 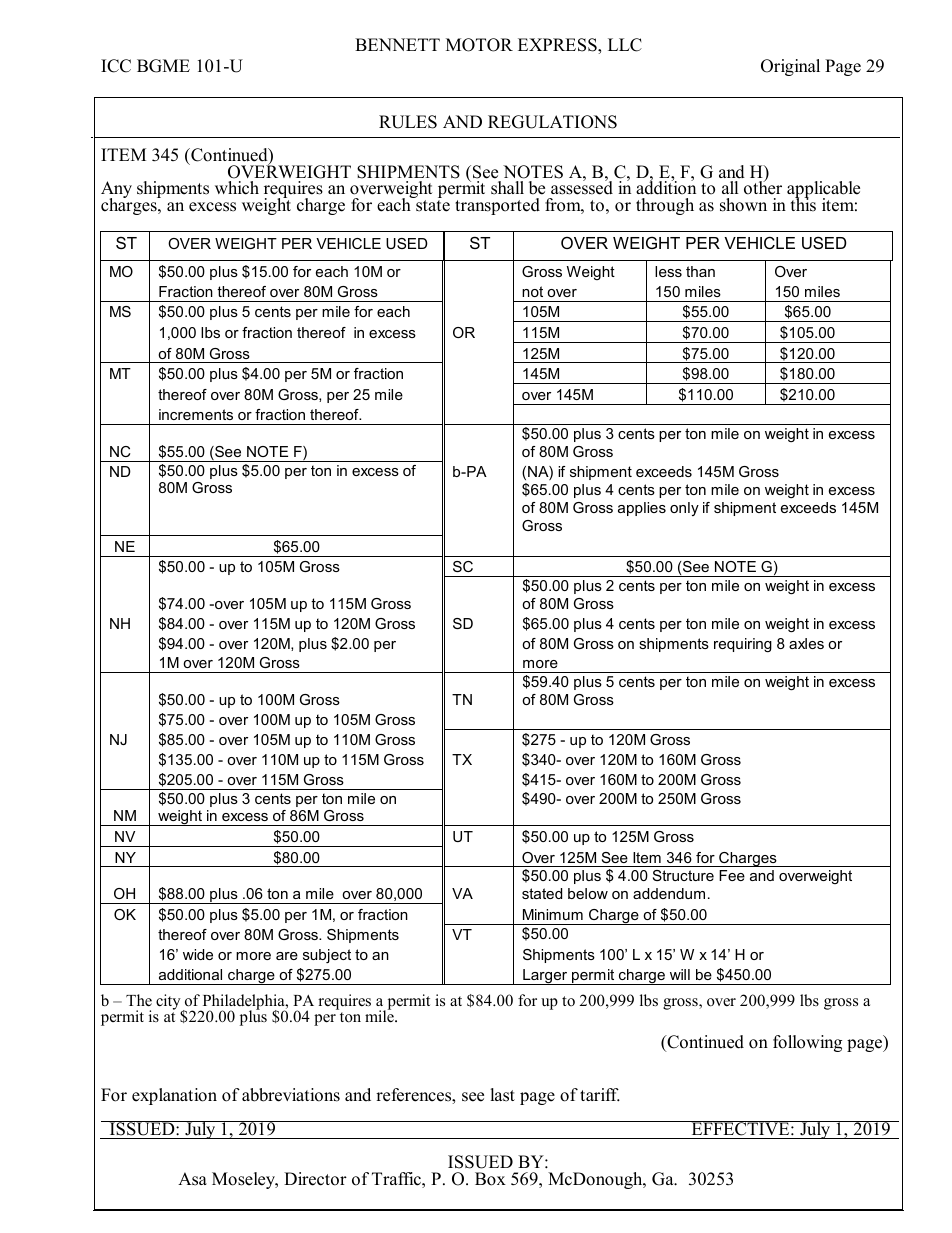 What do you see at coordinates (790, 67) in the screenshot?
I see `Original` at bounding box center [790, 67].
